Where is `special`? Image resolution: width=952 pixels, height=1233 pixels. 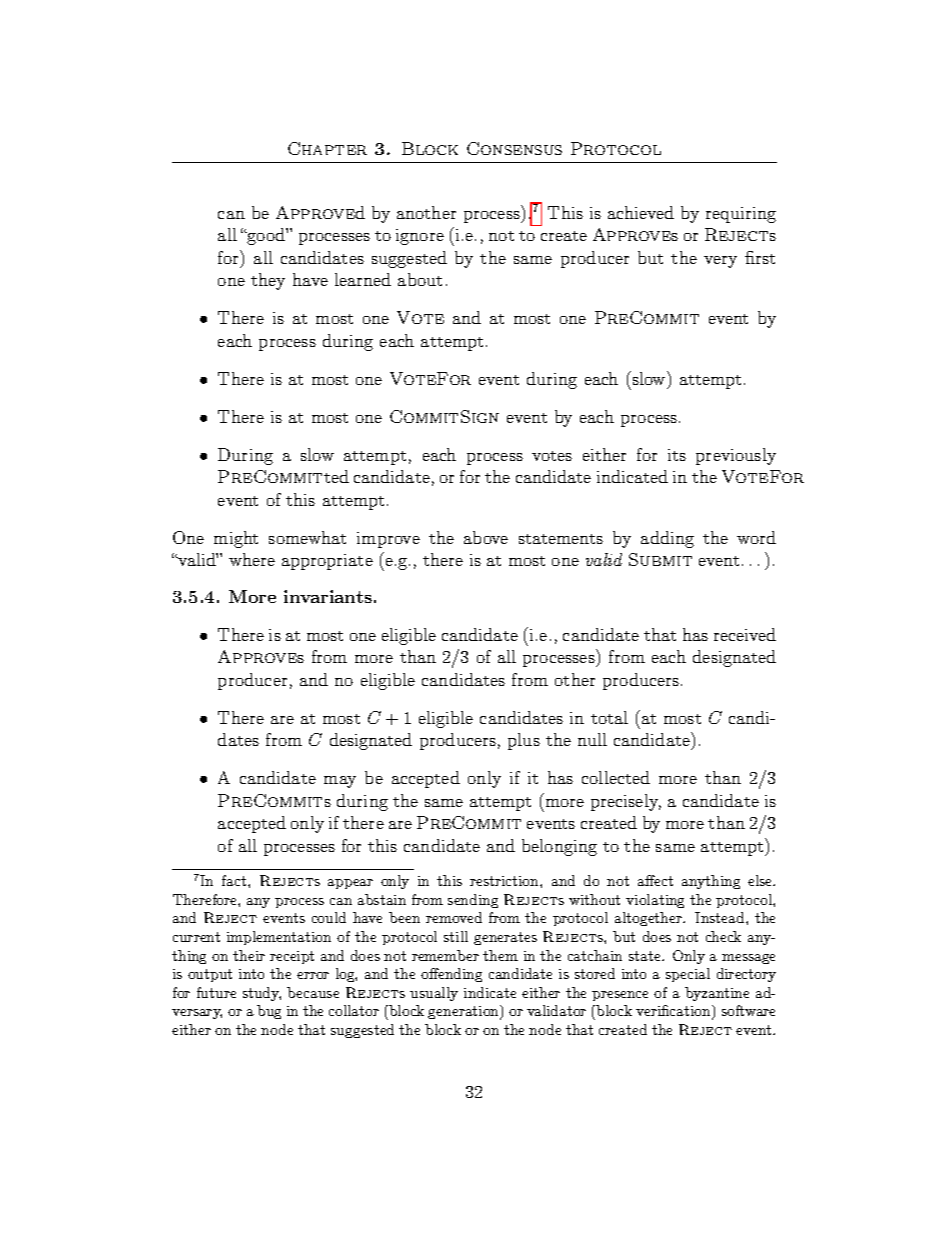 special is located at coordinates (688, 975).
